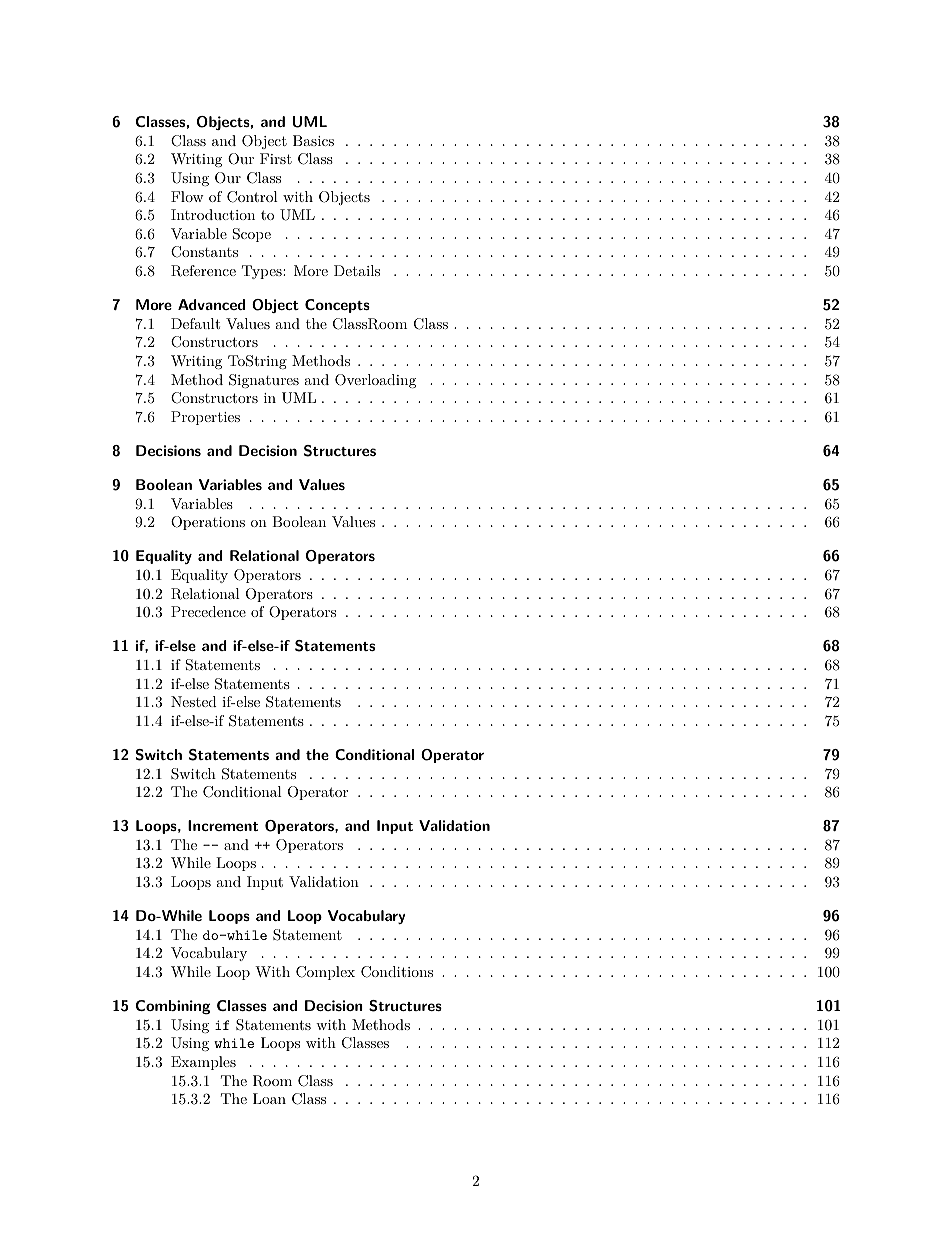  Describe the element at coordinates (357, 270) in the image. I see `Details` at that location.
